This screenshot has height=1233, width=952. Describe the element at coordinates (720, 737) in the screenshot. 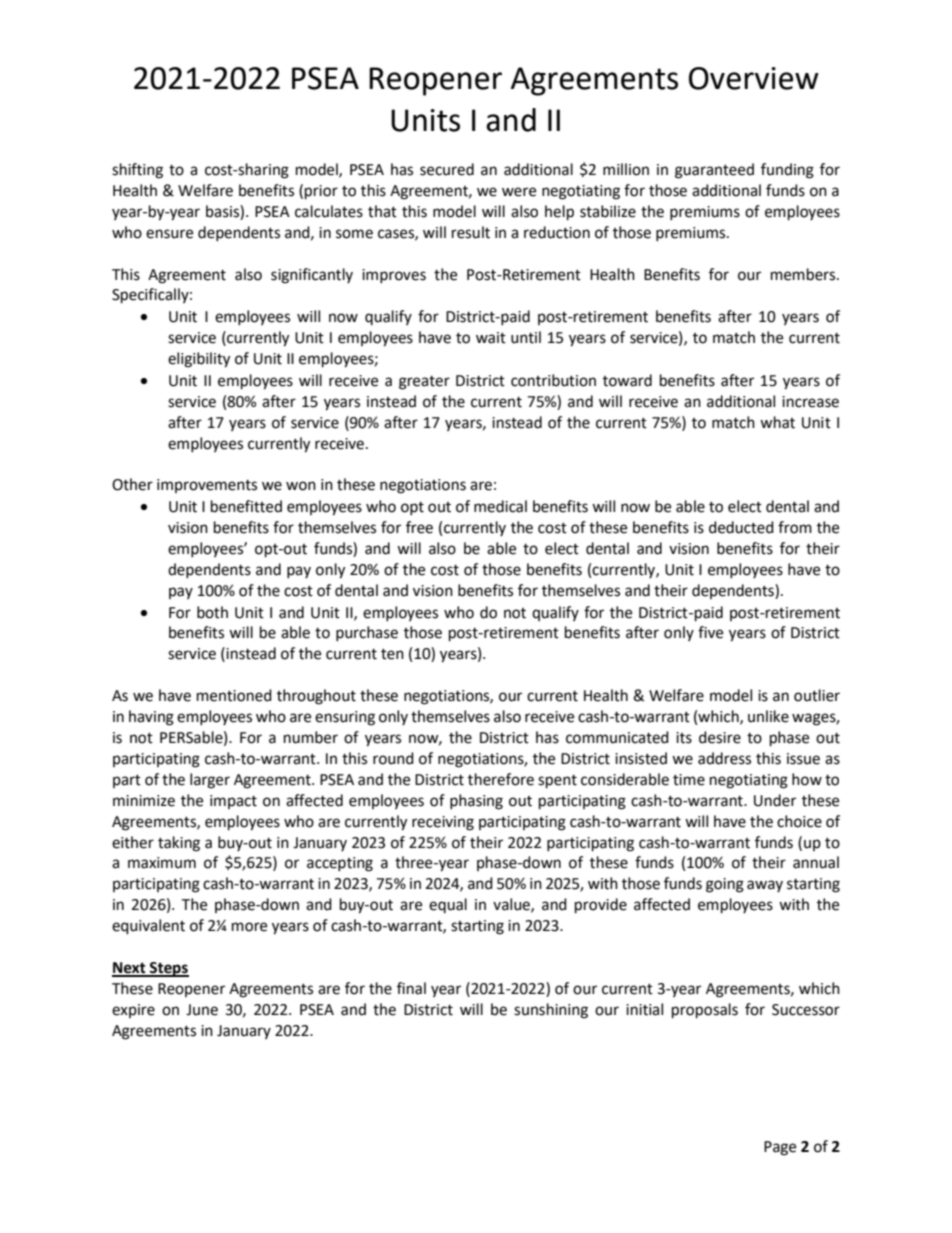

I see `desire` at that location.
